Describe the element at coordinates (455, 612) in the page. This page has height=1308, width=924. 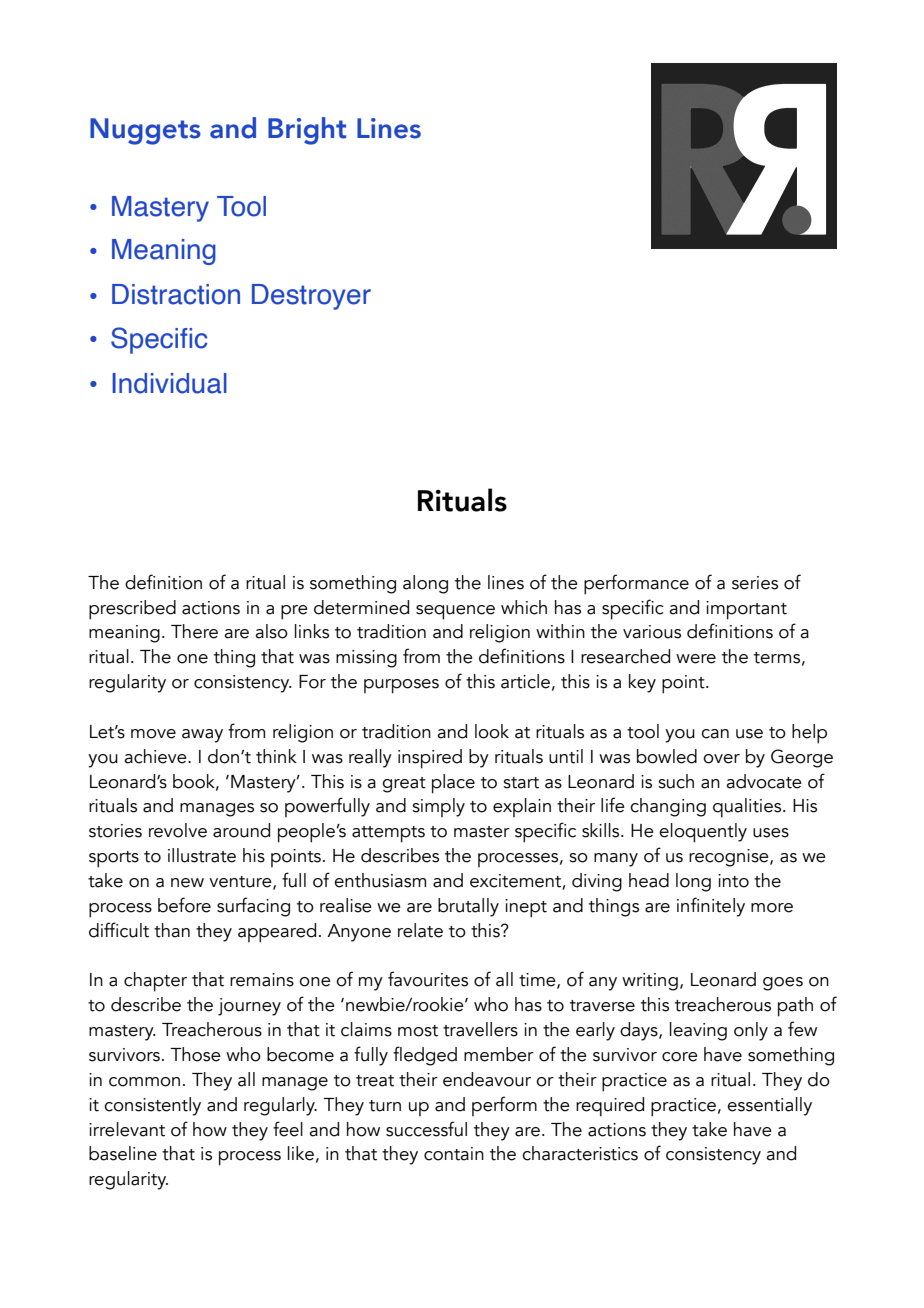
I see `sequence` at that location.
